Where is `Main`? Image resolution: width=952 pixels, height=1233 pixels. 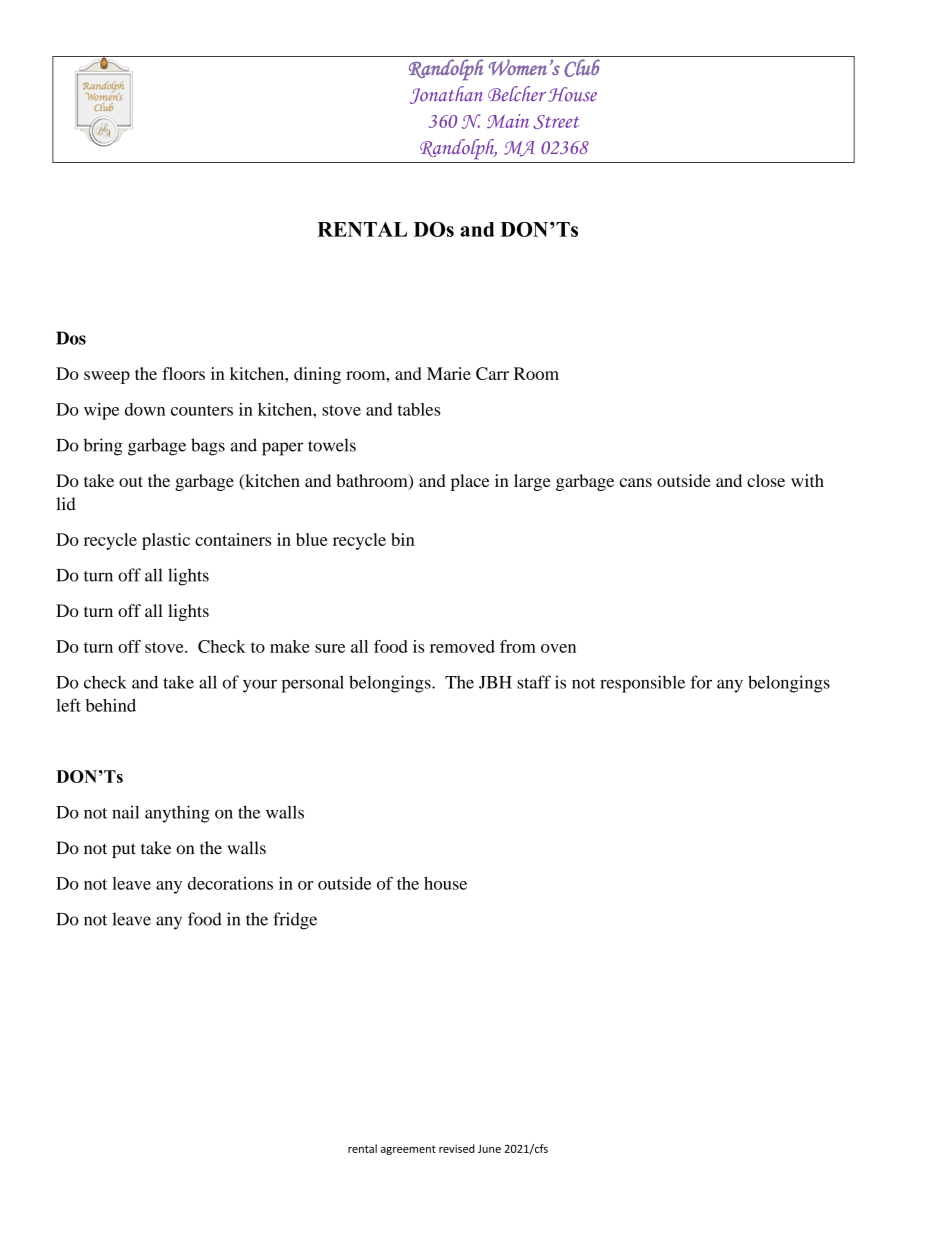
Main is located at coordinates (508, 121).
